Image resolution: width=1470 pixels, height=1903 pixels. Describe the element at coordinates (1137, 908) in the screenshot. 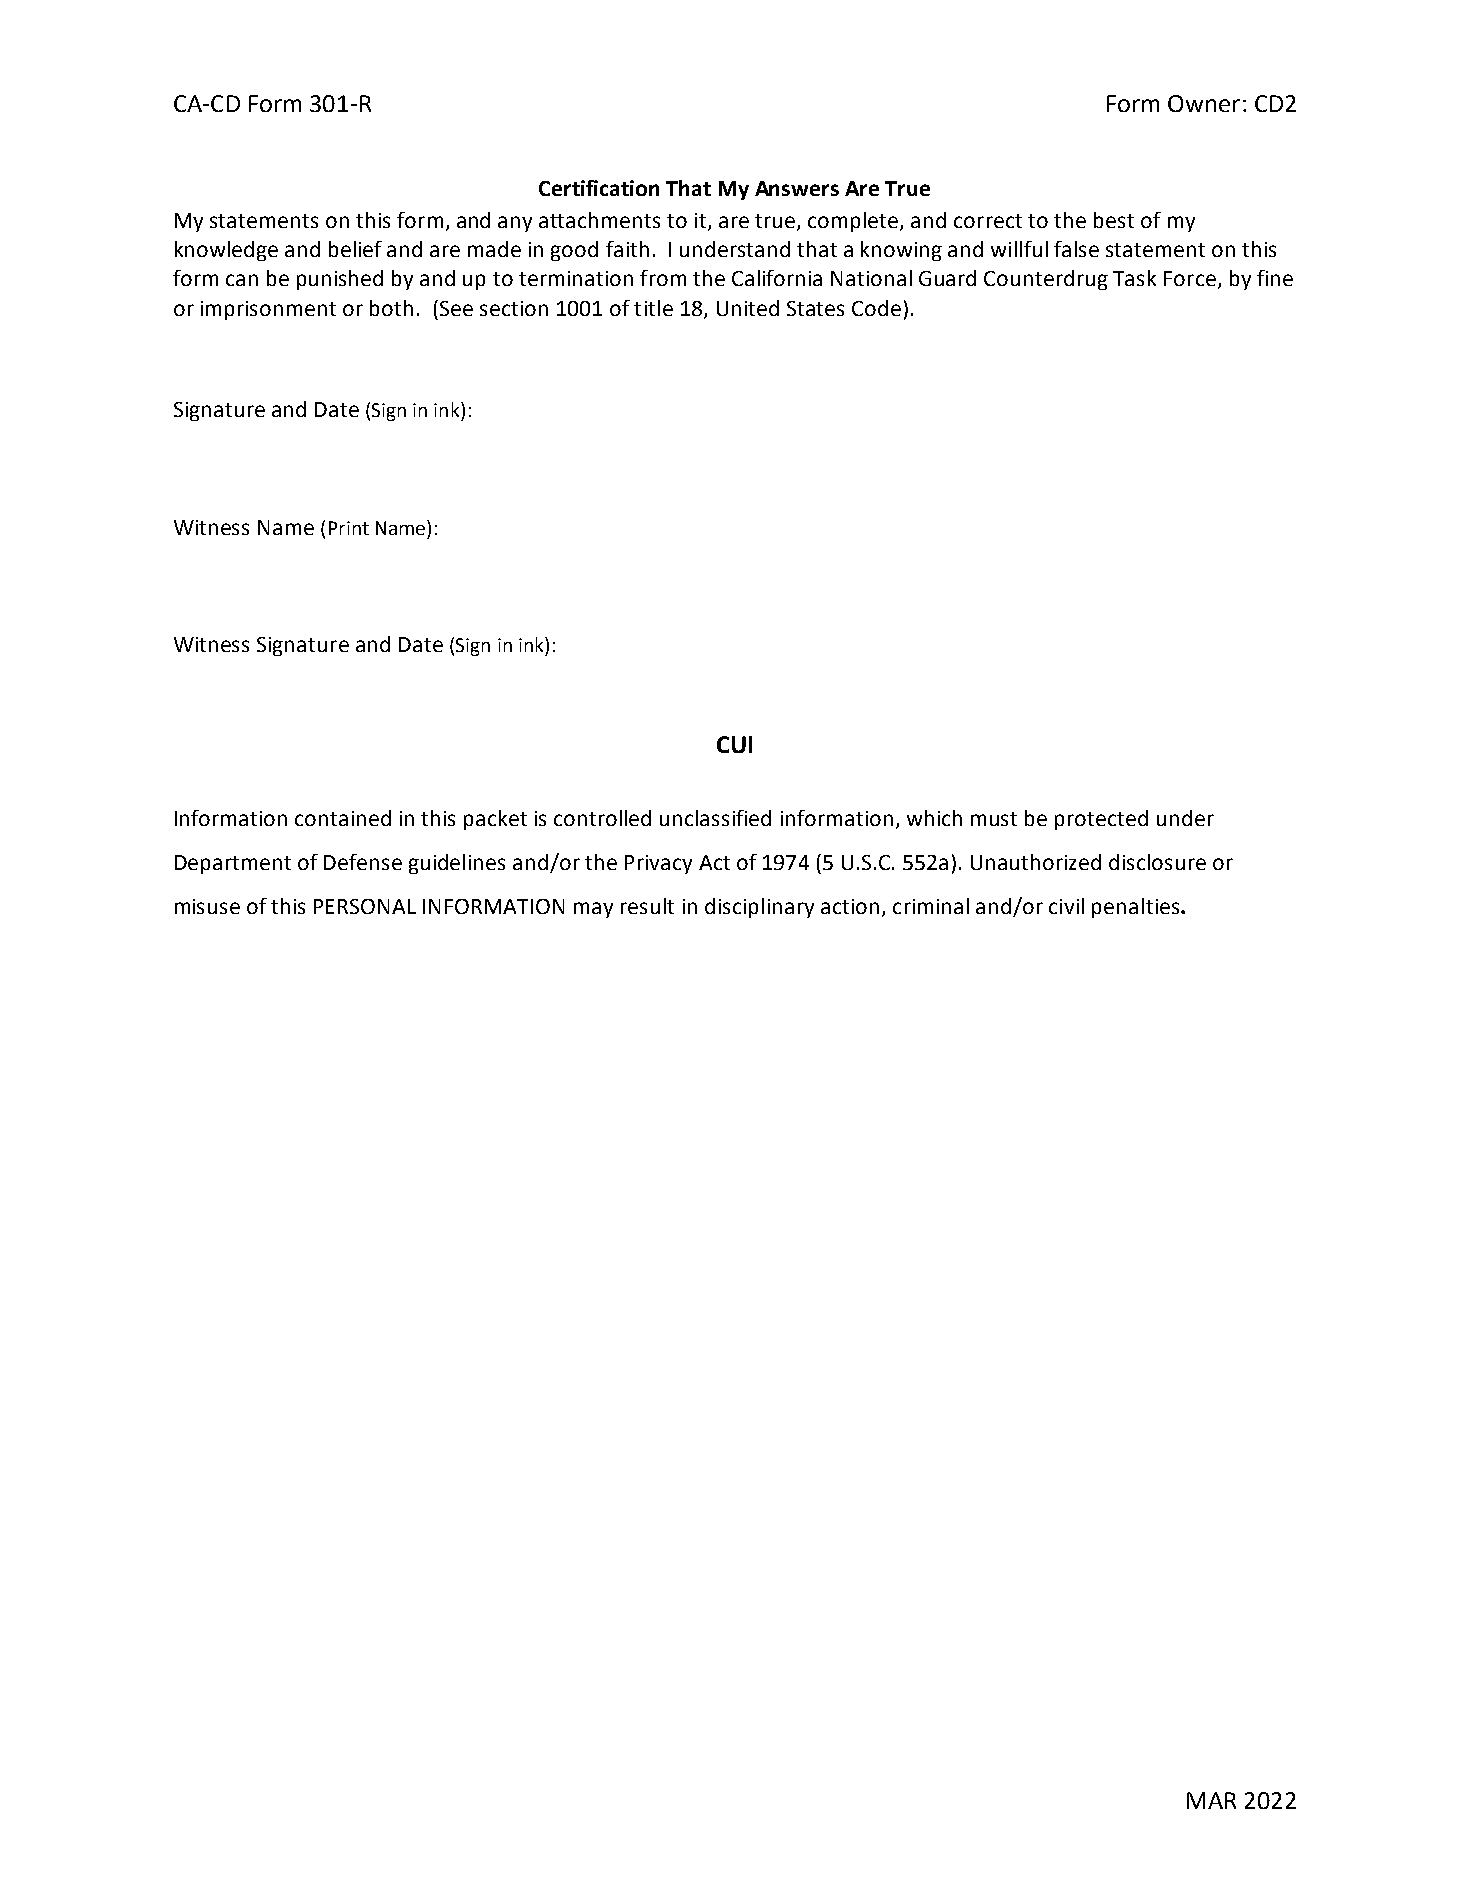

I see `penalties` at that location.
